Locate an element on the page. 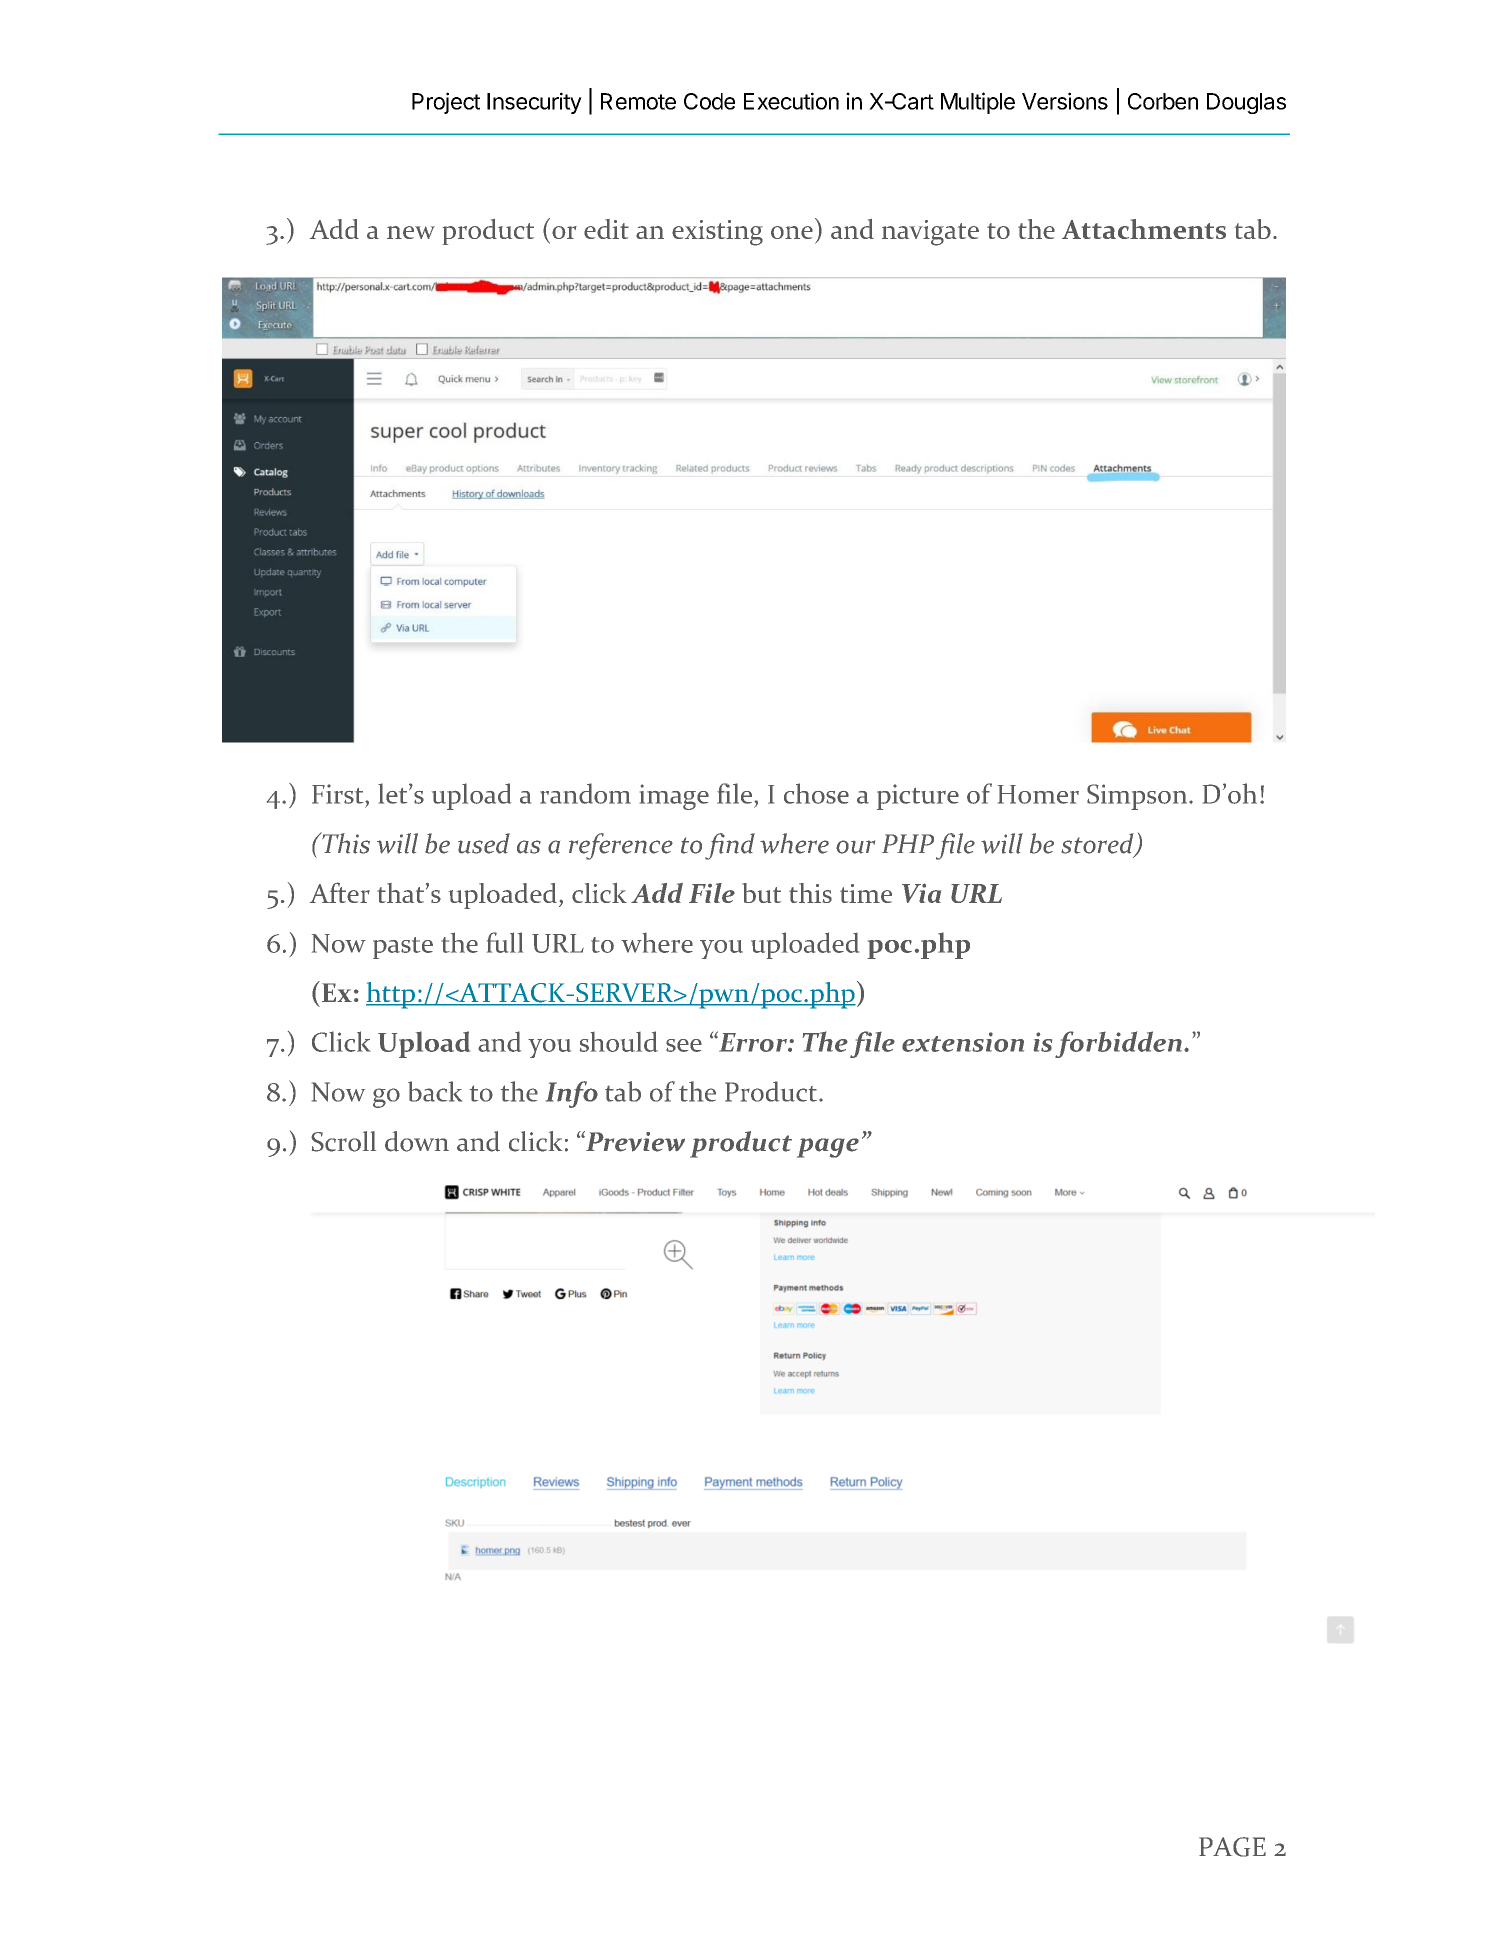 The image size is (1508, 1952). Versions is located at coordinates (1065, 101).
